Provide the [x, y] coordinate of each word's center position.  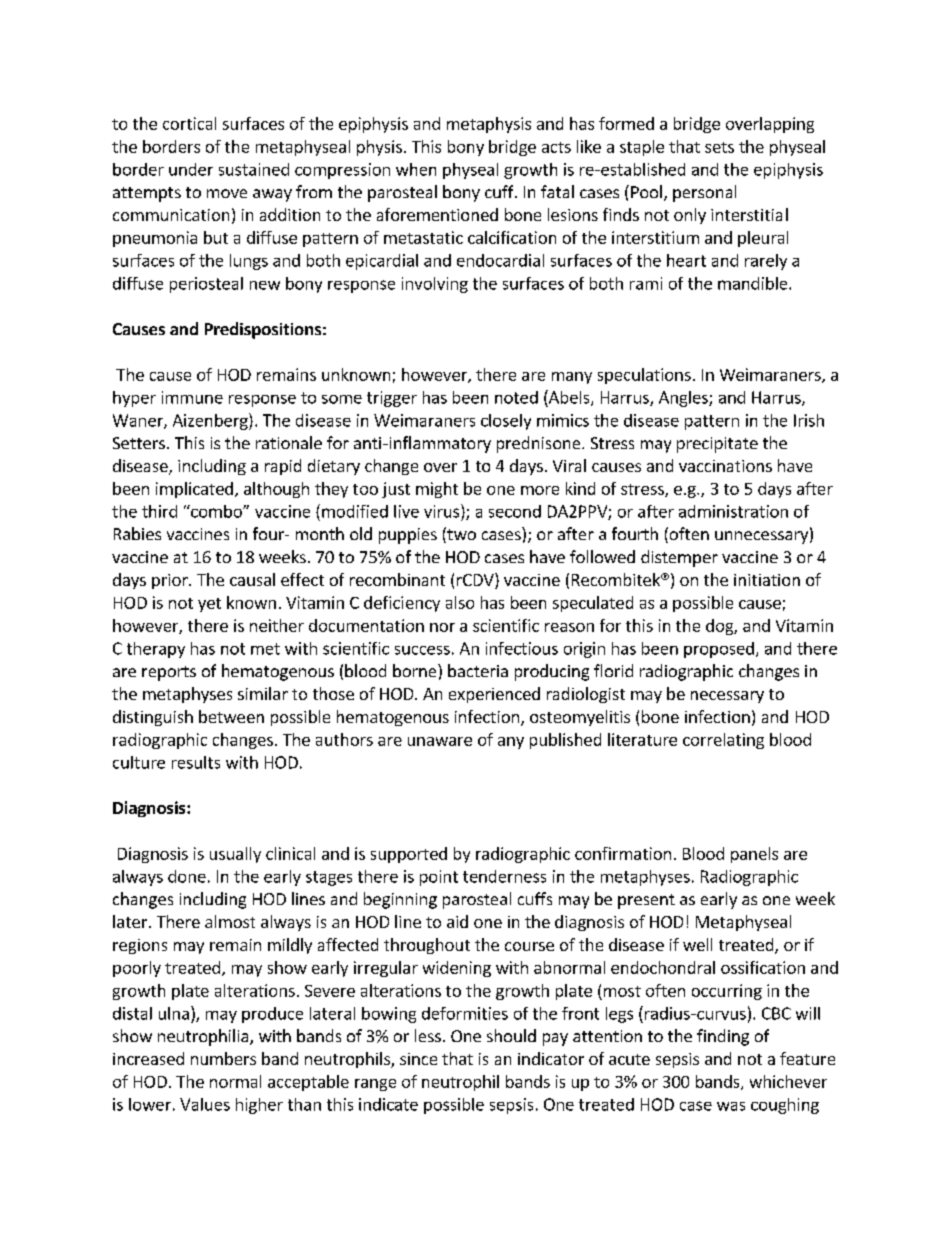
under [191, 169]
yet [209, 605]
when [416, 169]
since [418, 1059]
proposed [719, 650]
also [460, 602]
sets [719, 147]
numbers [223, 1058]
